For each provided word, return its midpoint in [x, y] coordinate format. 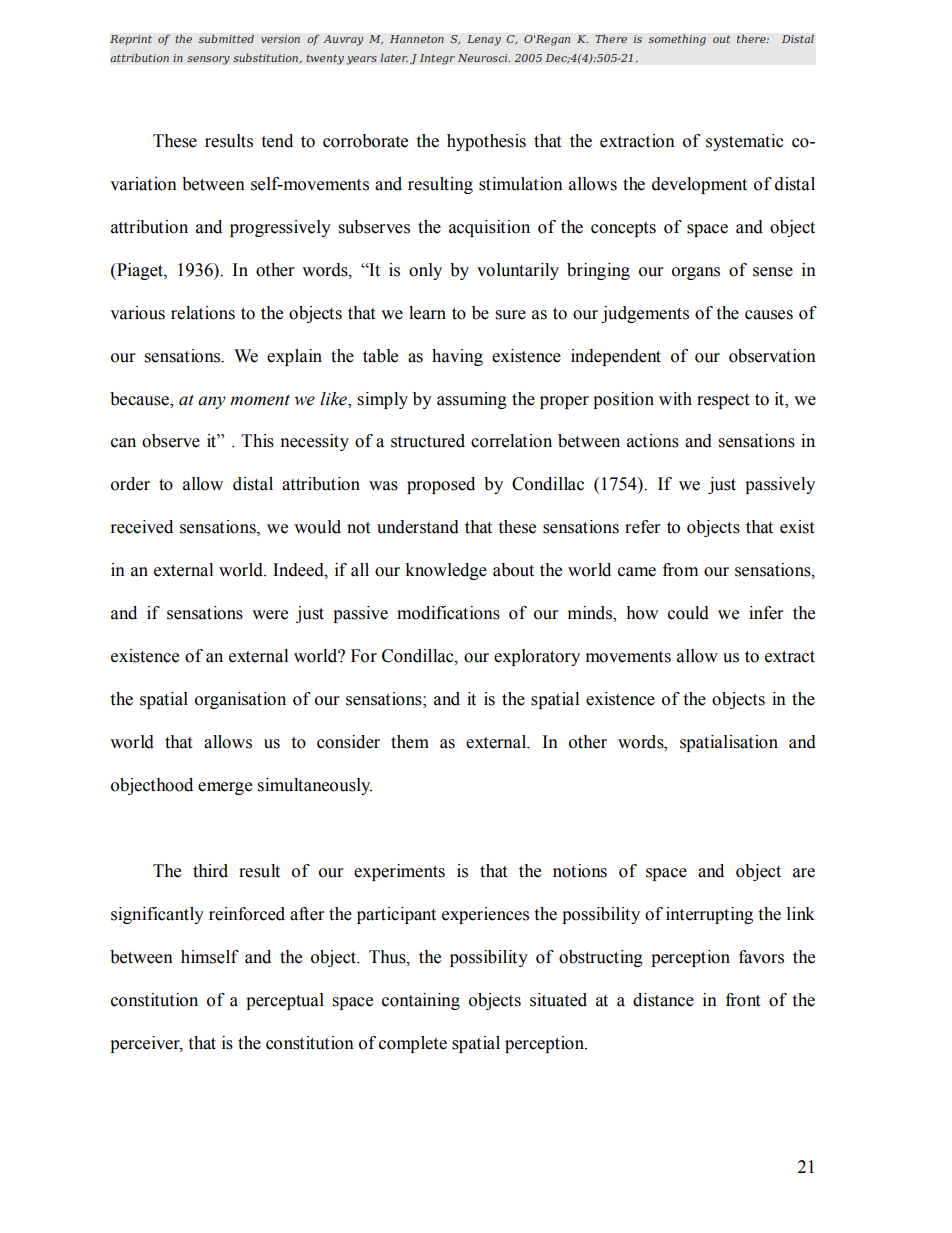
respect [723, 401]
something [677, 40]
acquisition [489, 228]
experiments [399, 872]
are [804, 873]
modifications [448, 613]
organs [696, 273]
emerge [225, 788]
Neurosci [484, 58]
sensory [208, 60]
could [688, 613]
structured [428, 441]
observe [171, 441]
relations [203, 313]
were [270, 615]
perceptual [285, 1001]
